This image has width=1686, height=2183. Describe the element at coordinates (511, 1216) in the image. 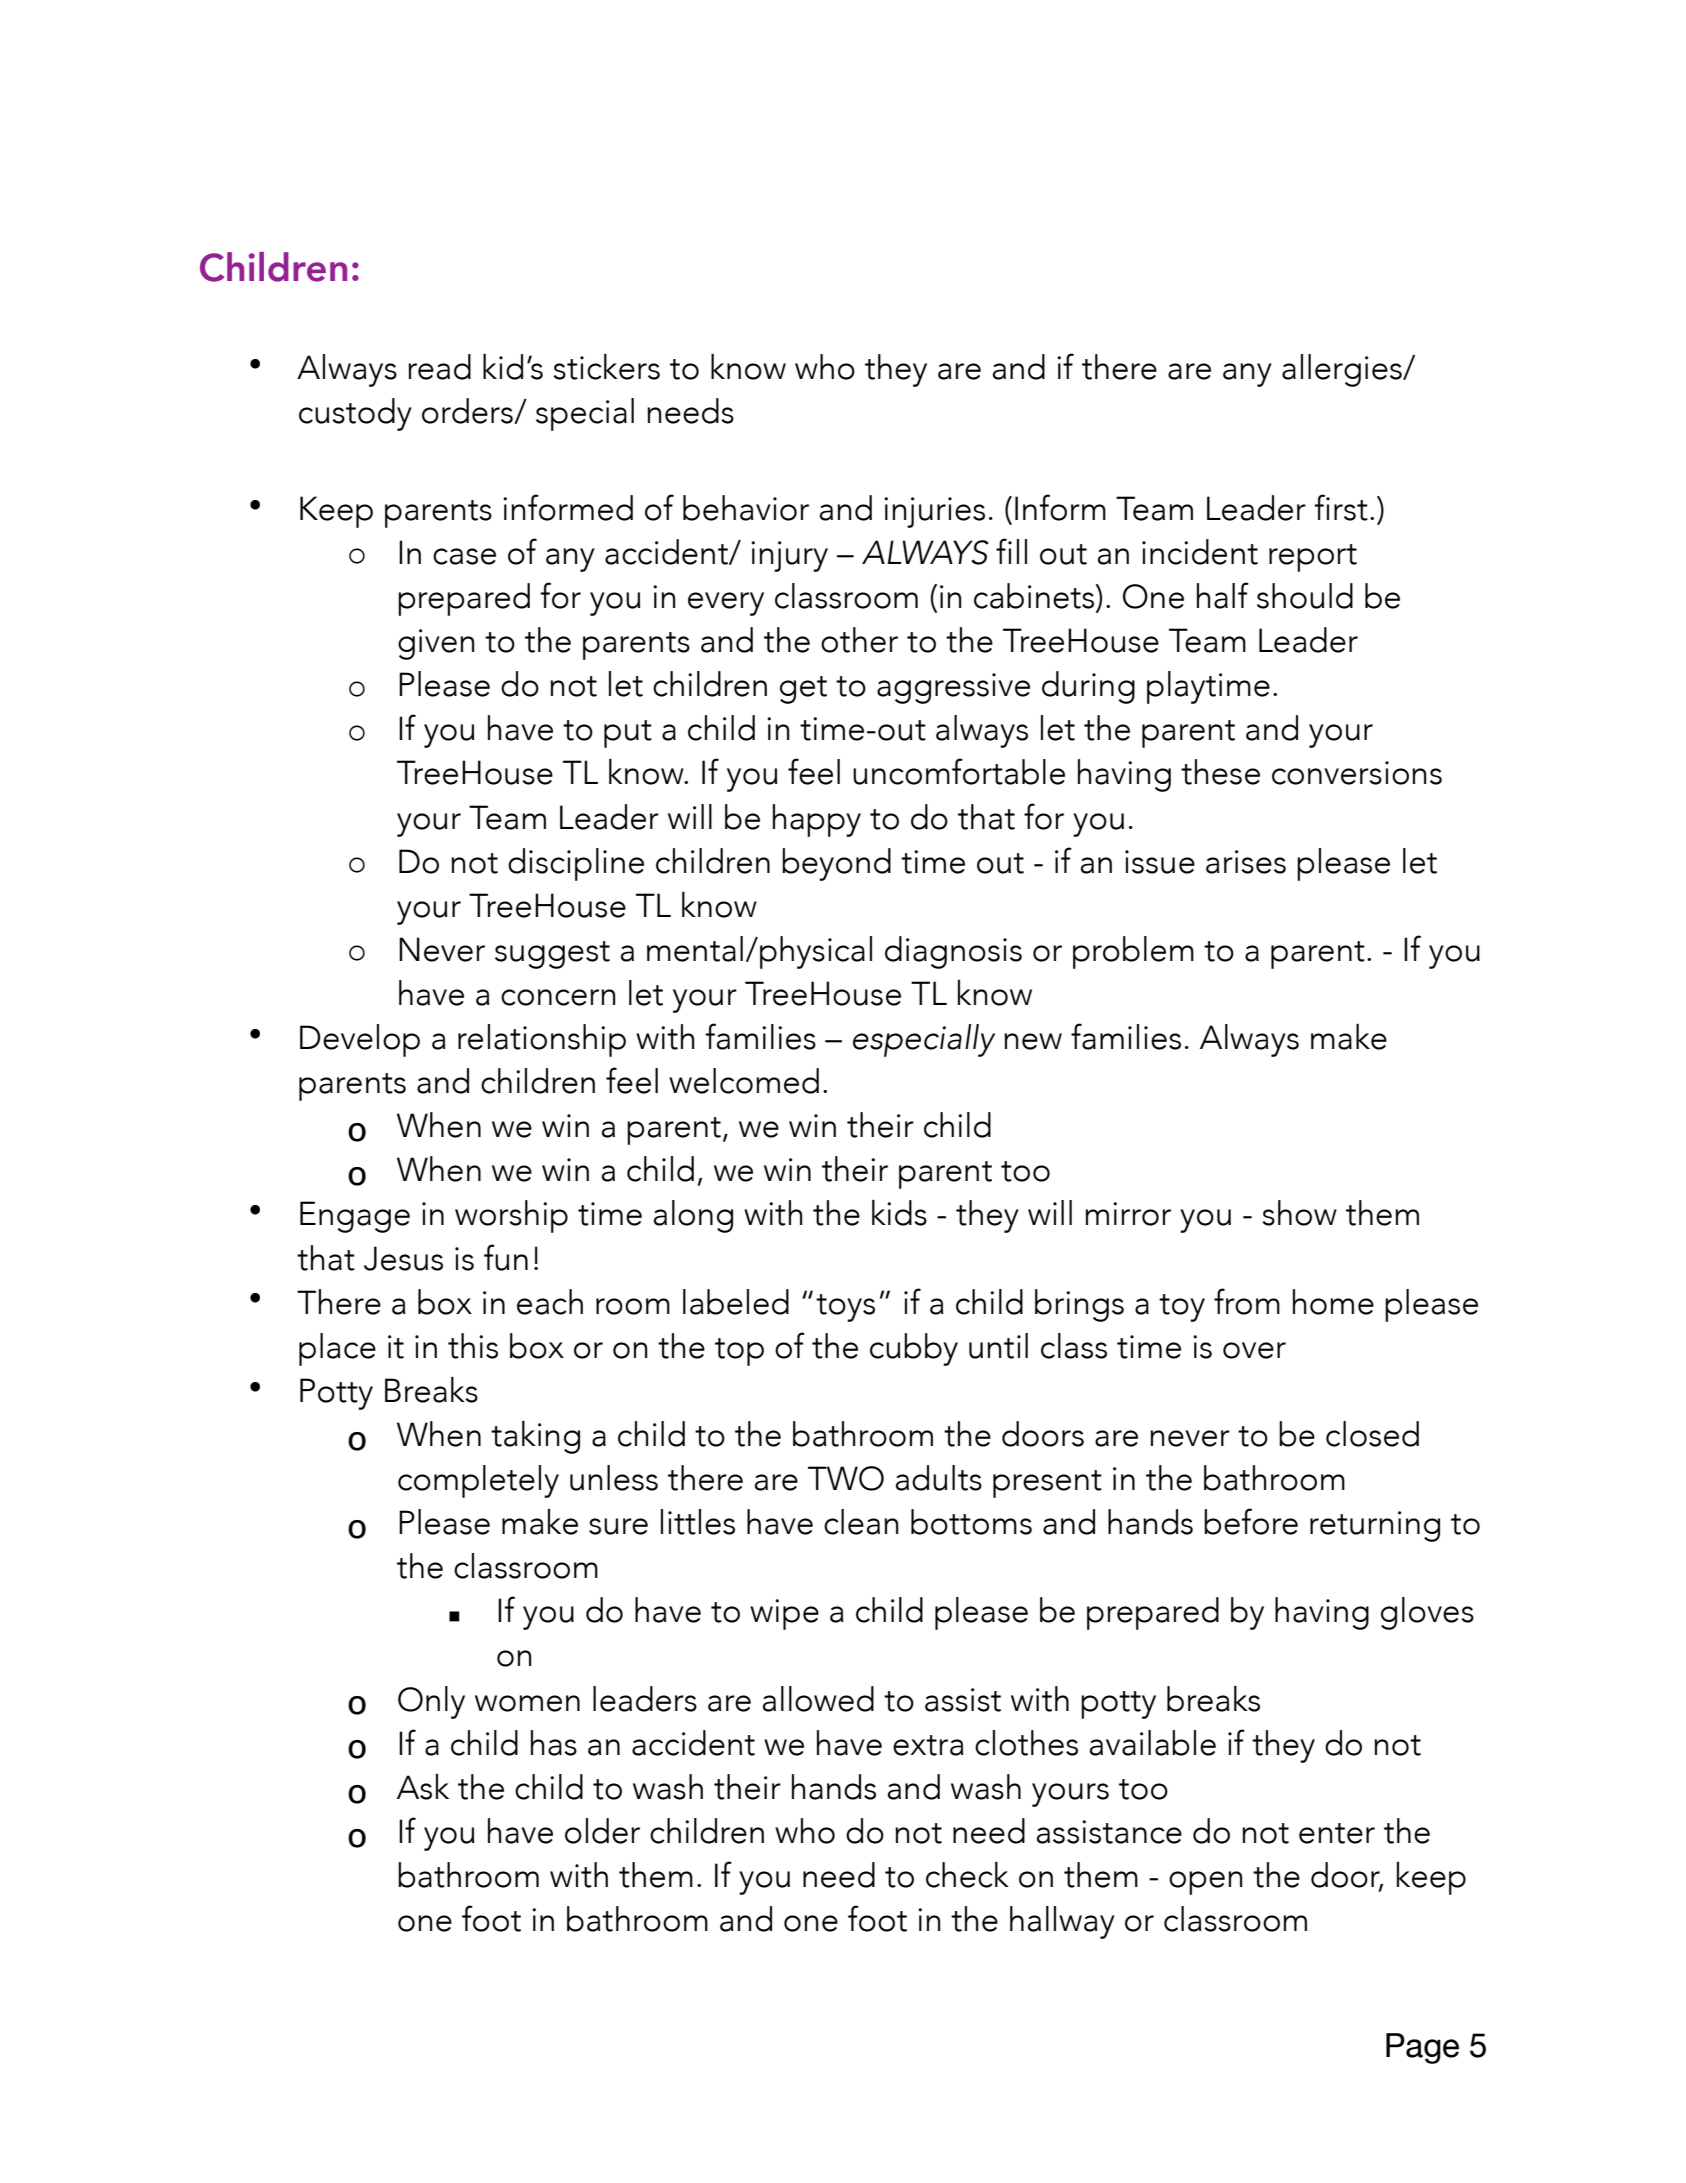

I see `worship` at that location.
